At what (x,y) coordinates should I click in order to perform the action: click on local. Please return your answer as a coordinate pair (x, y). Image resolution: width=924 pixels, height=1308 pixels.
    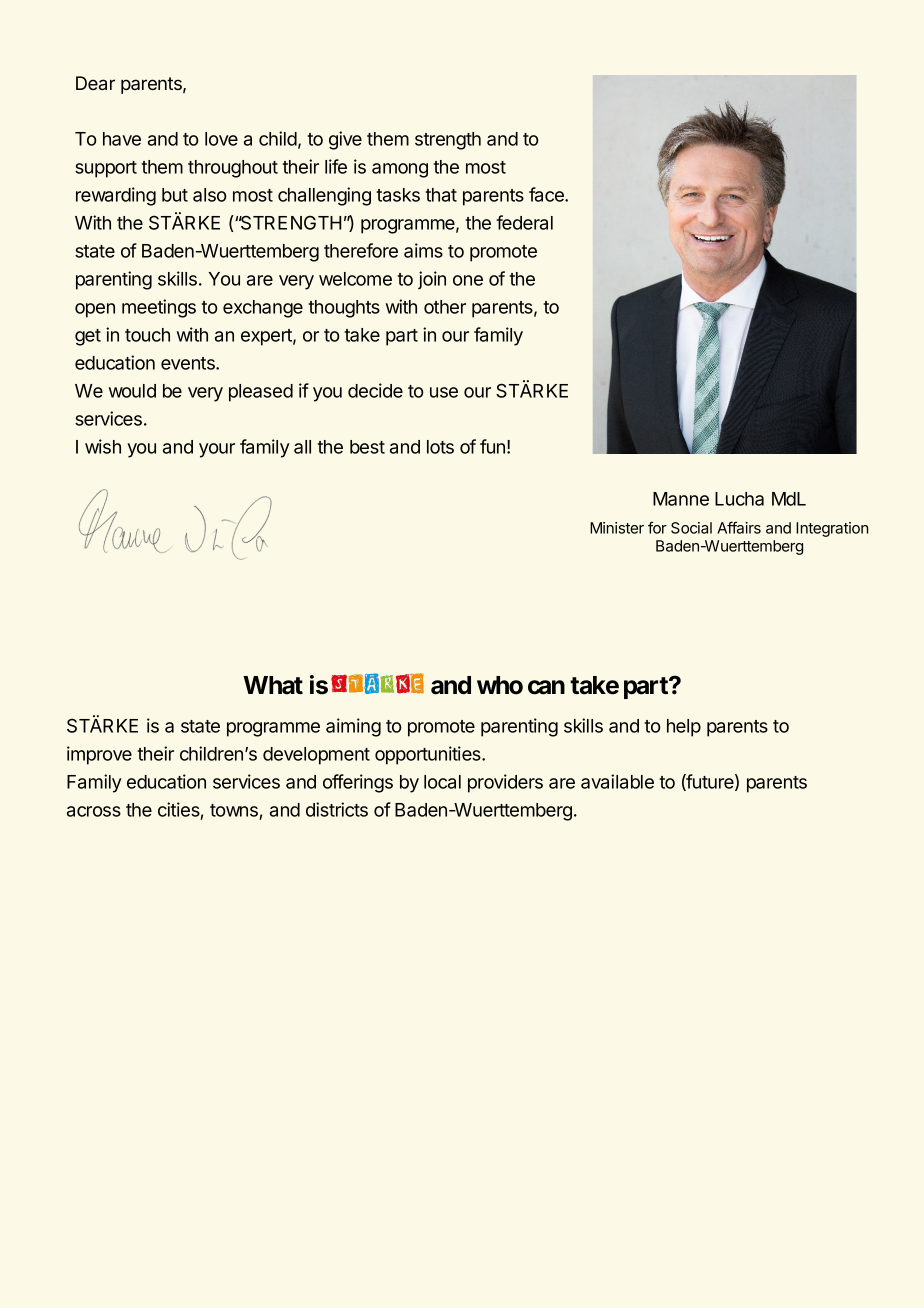
    Looking at the image, I should click on (442, 782).
